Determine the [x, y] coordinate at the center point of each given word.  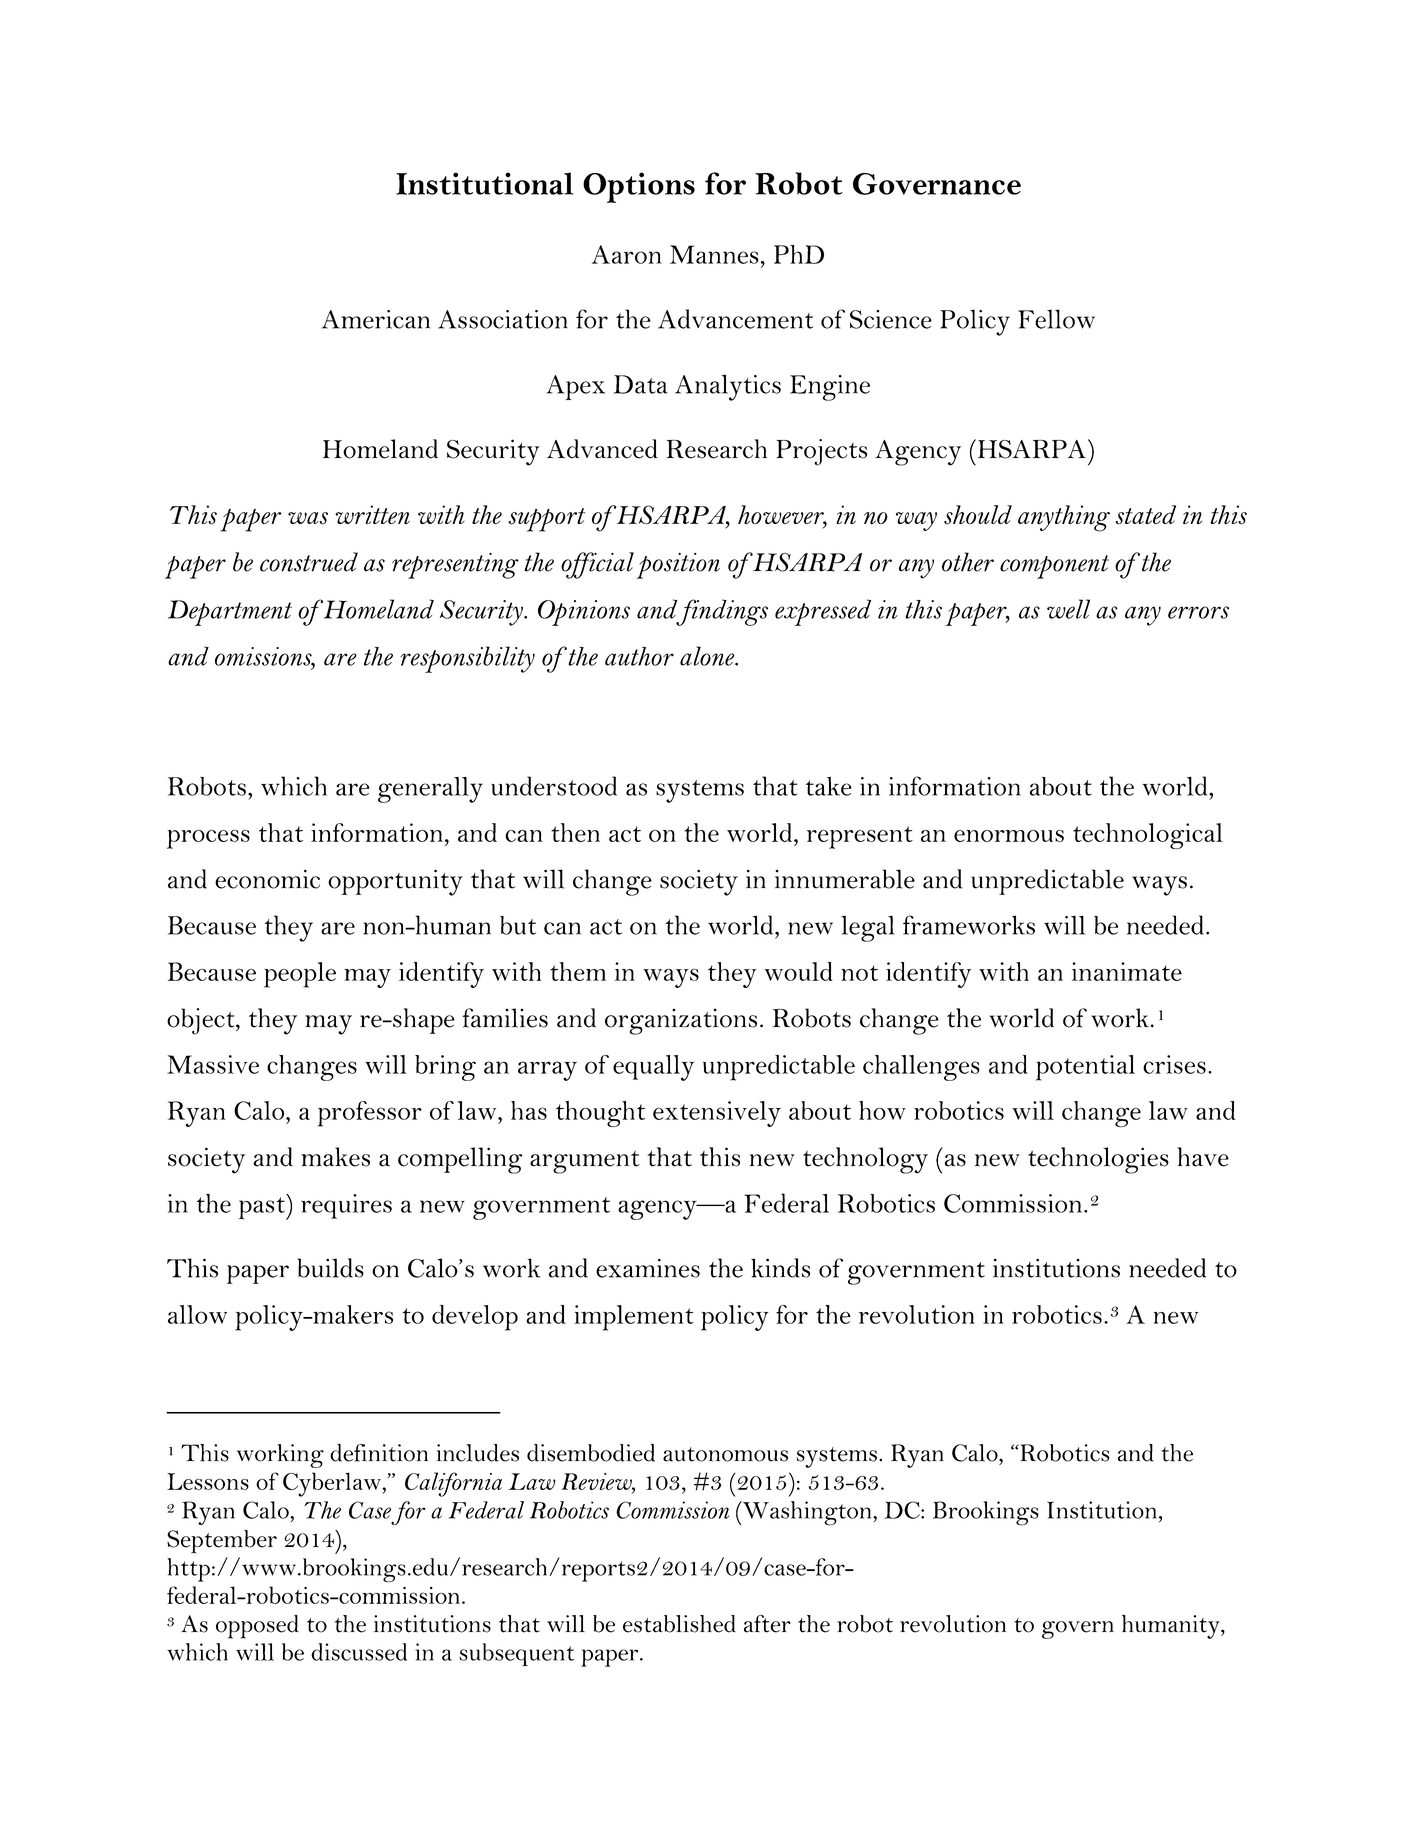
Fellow [1056, 319]
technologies [1098, 1160]
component [1054, 567]
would [798, 971]
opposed [257, 1627]
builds [331, 1268]
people [300, 975]
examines [648, 1268]
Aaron [627, 254]
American [376, 319]
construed [309, 562]
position [678, 566]
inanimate [1127, 971]
